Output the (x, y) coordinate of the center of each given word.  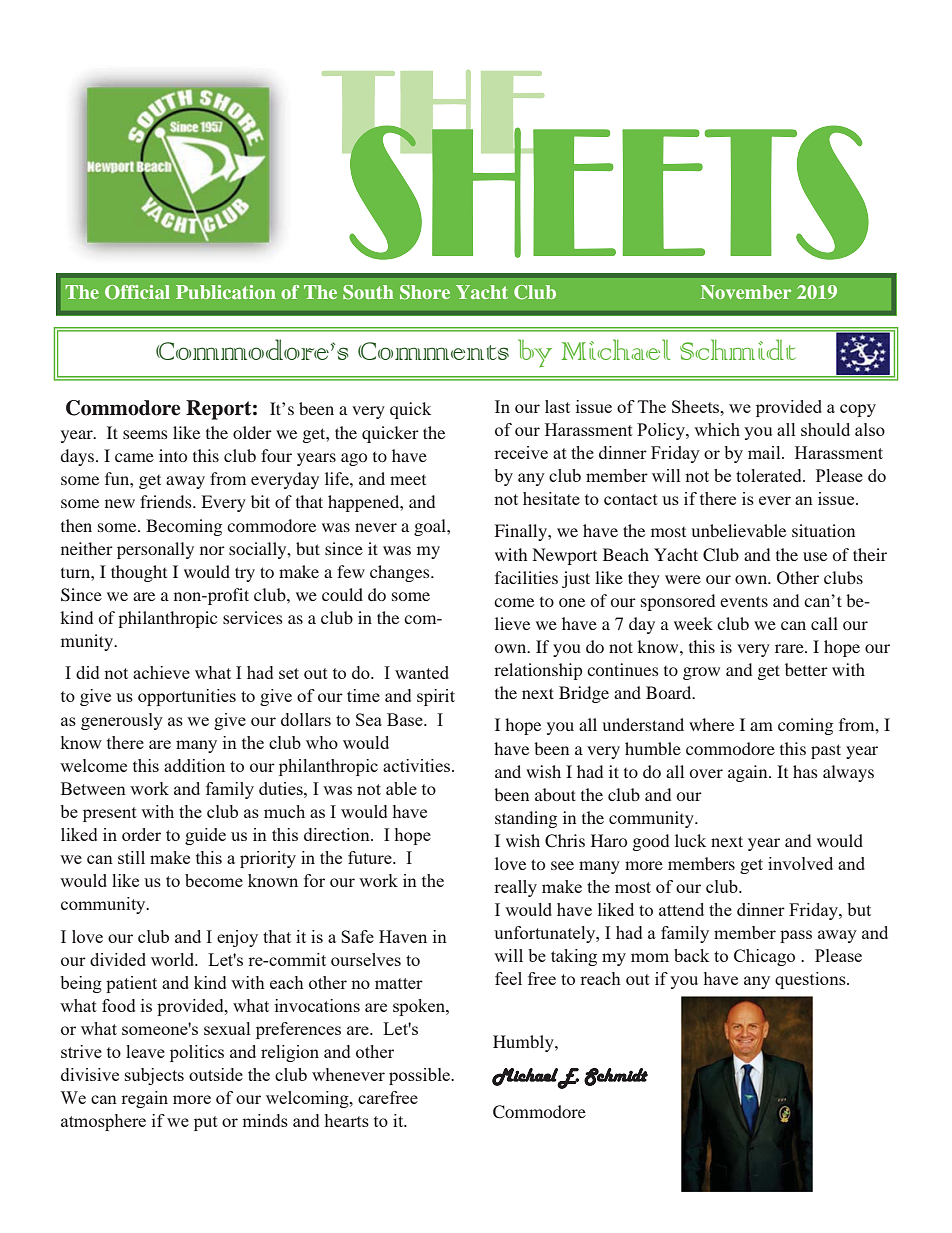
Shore (425, 292)
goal (431, 527)
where (711, 724)
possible (420, 1076)
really (515, 888)
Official (137, 292)
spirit (436, 697)
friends (167, 501)
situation (823, 530)
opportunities (187, 697)
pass (796, 936)
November (746, 292)
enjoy (237, 938)
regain (144, 1099)
